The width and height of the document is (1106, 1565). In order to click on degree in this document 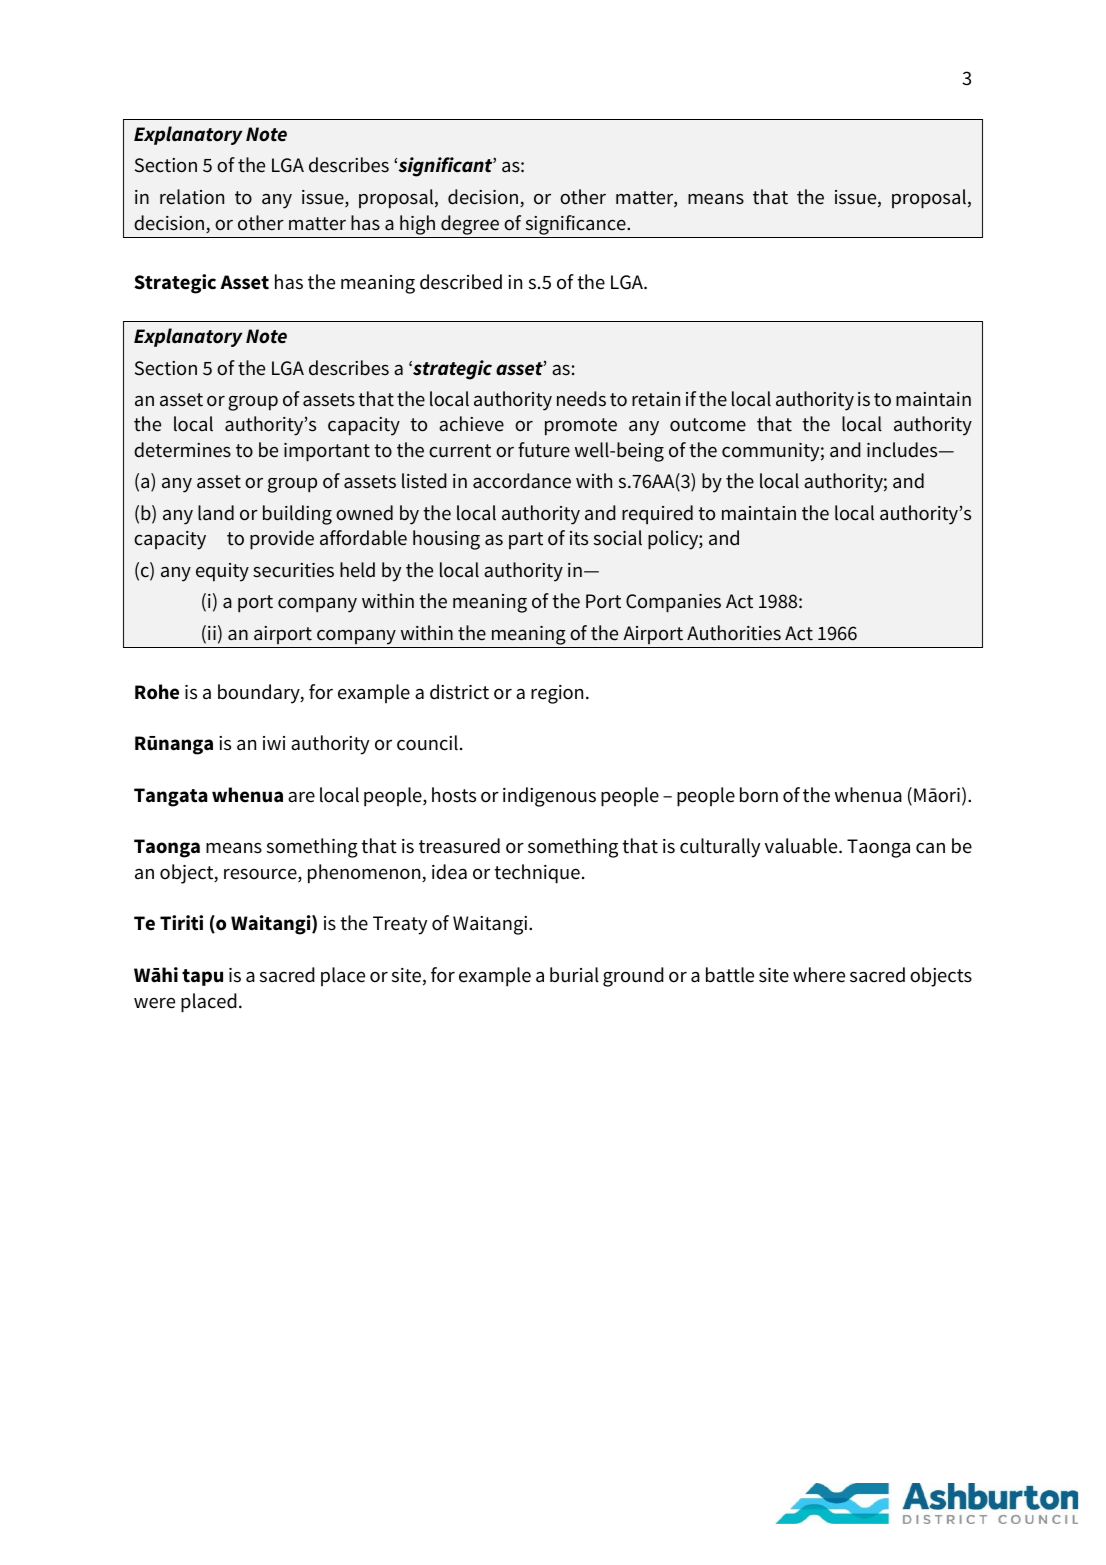, I will do `click(470, 225)`.
